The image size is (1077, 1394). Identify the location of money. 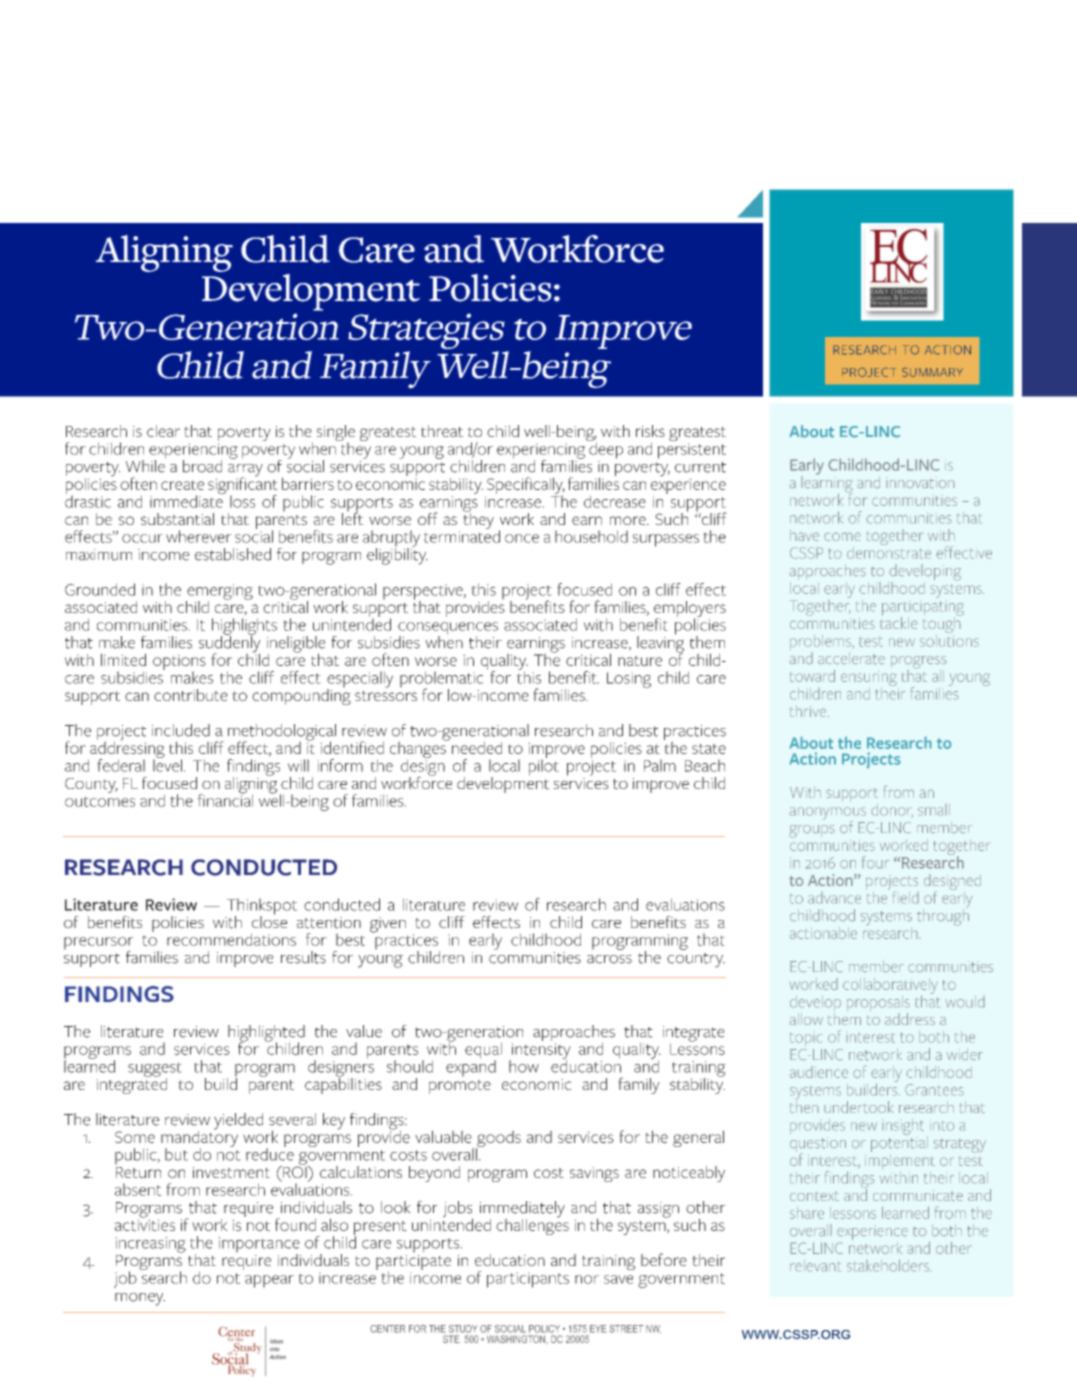
(140, 1299).
